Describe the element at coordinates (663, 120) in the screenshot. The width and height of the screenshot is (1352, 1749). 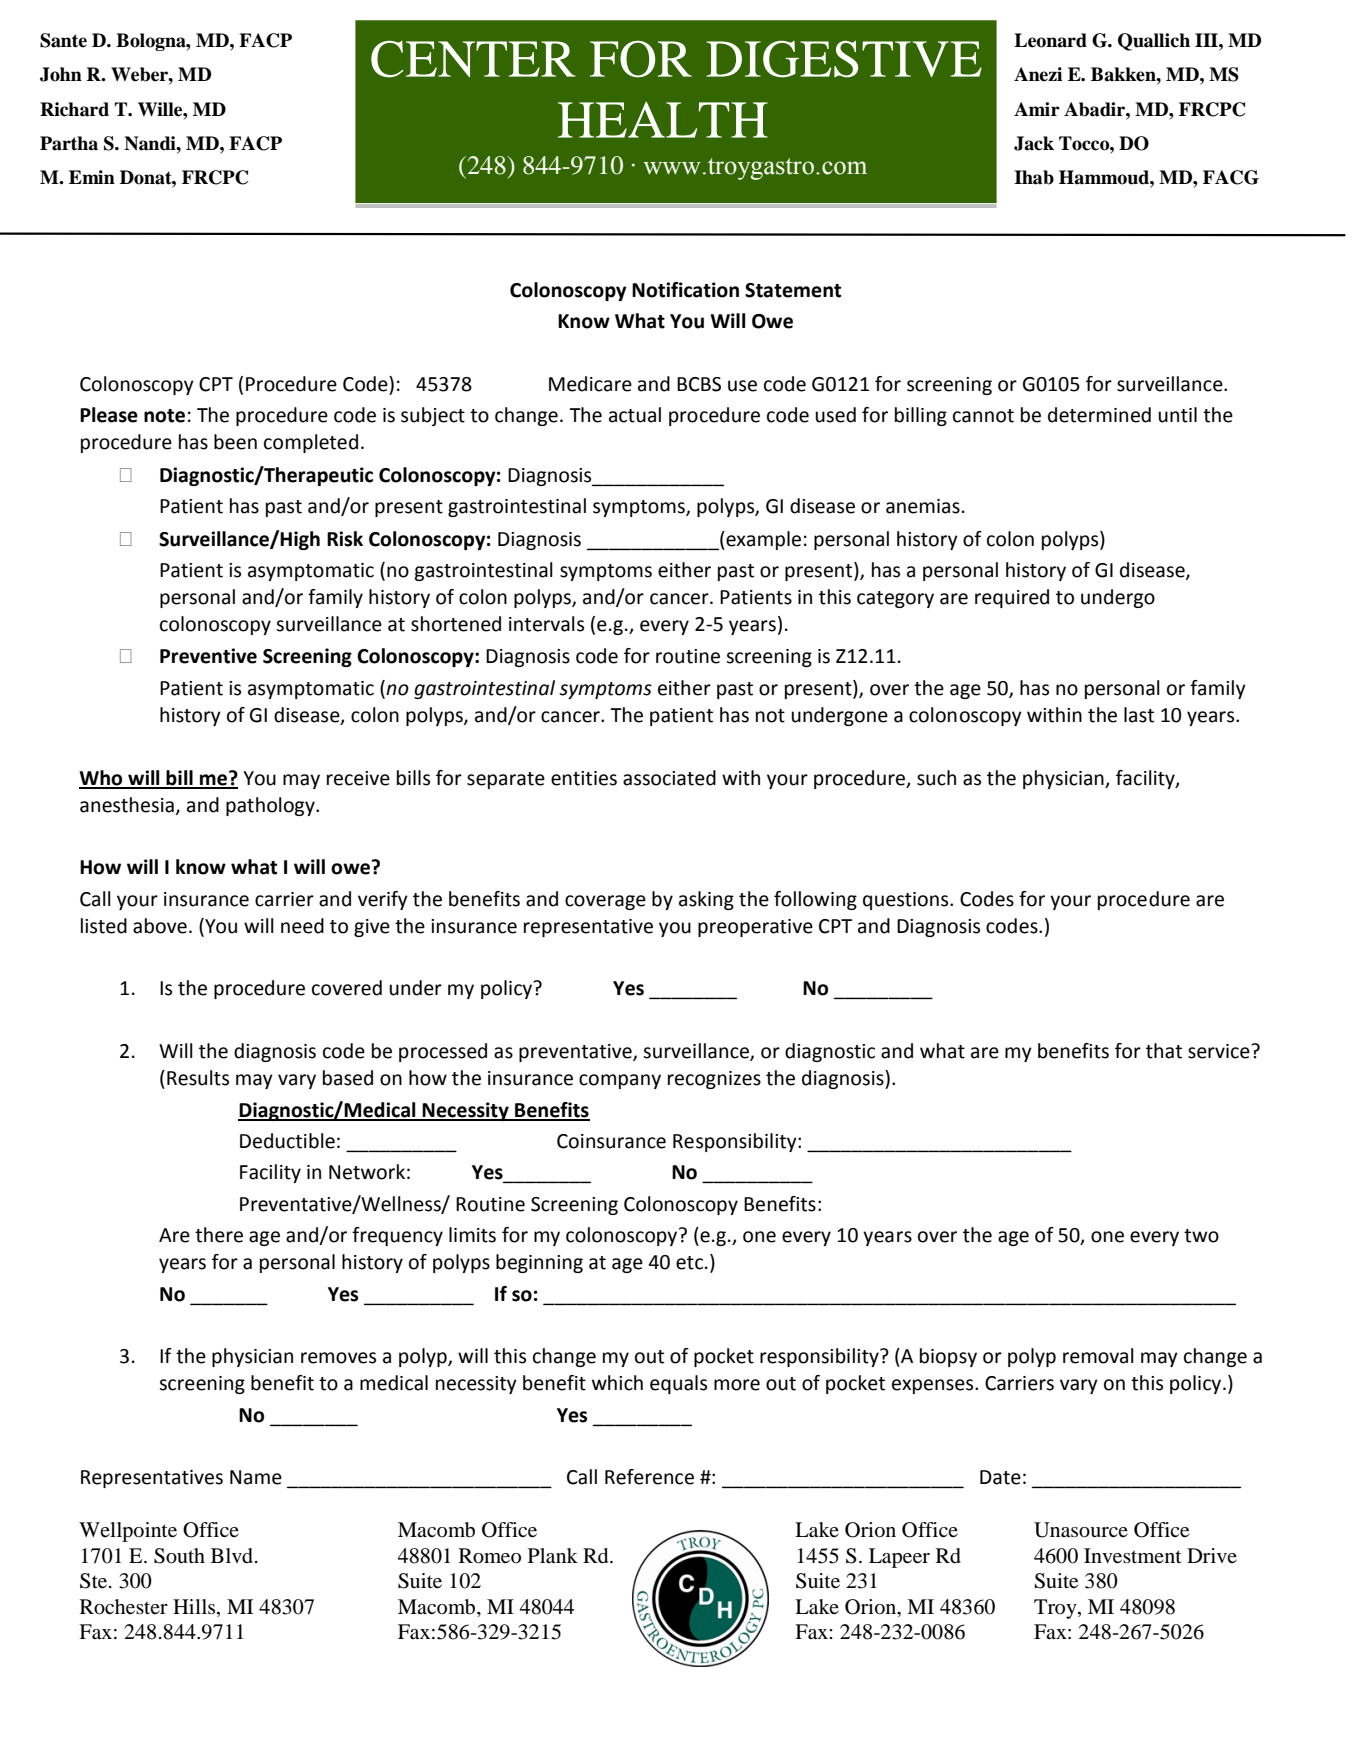
I see `HEALTH` at that location.
